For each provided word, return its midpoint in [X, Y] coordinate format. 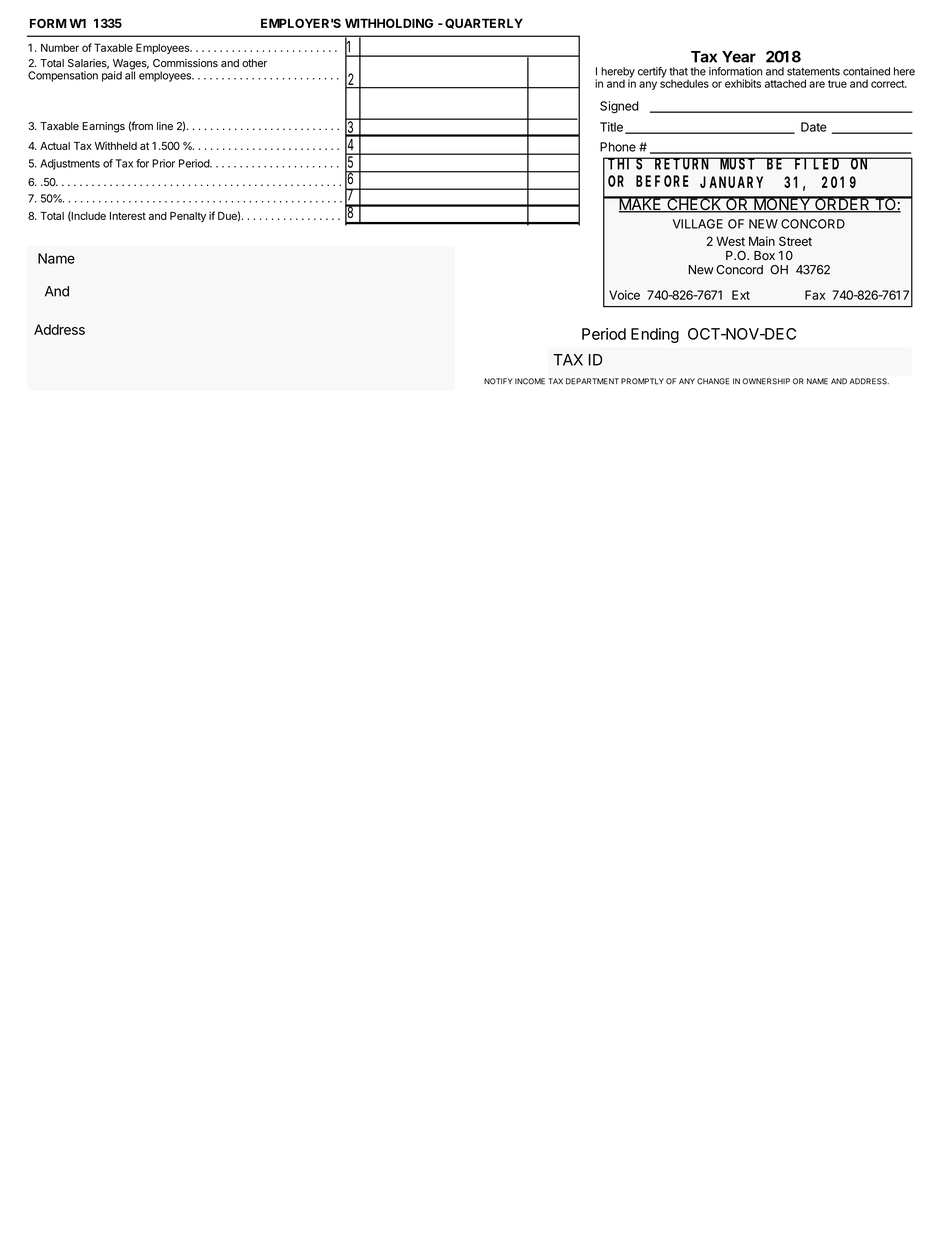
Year [739, 57]
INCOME [530, 381]
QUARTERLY [484, 23]
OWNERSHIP [766, 381]
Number [60, 47]
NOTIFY [498, 381]
